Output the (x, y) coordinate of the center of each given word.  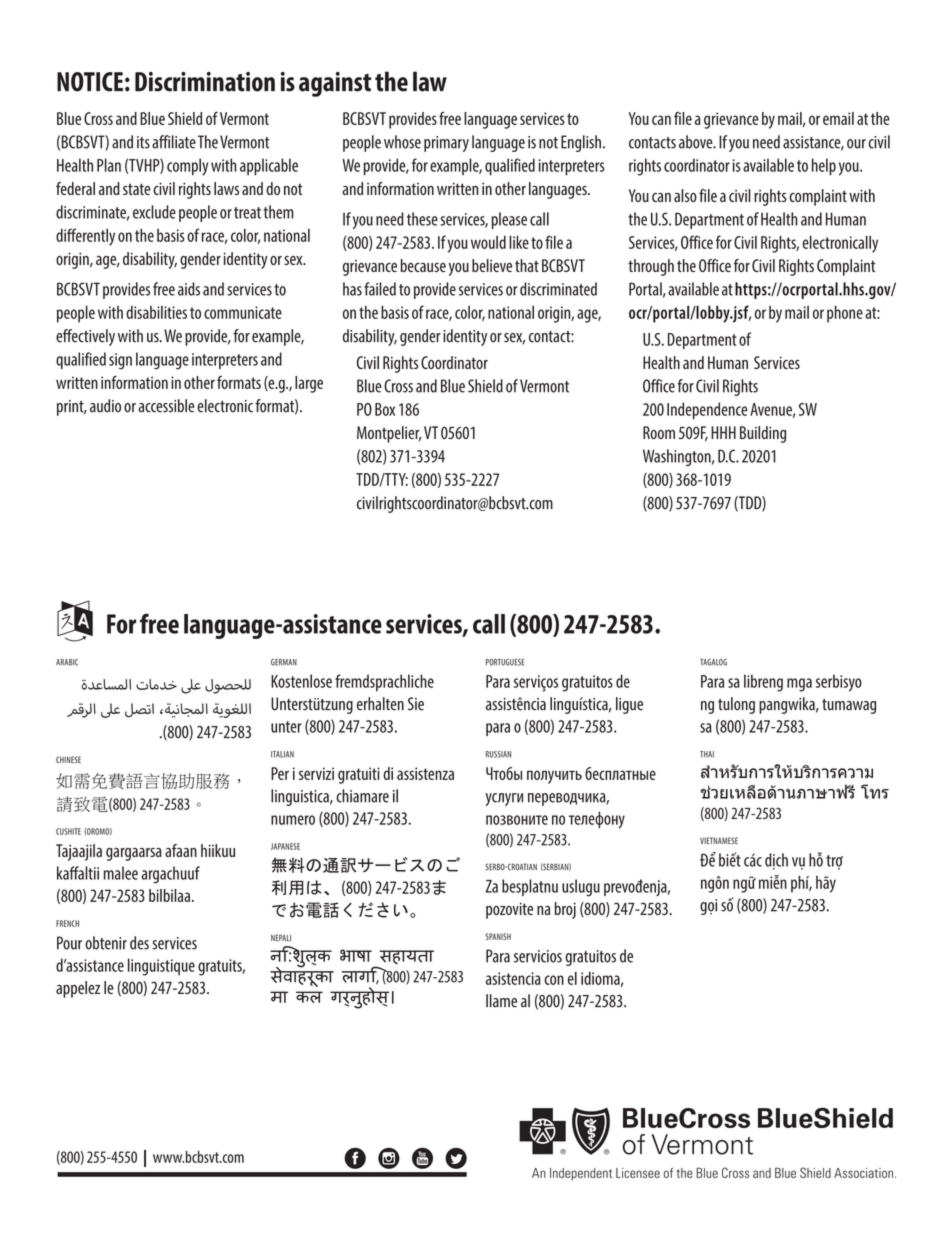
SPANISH (498, 936)
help (824, 167)
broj (565, 910)
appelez (78, 989)
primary (446, 144)
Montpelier (389, 434)
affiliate (174, 142)
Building (763, 434)
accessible (166, 406)
